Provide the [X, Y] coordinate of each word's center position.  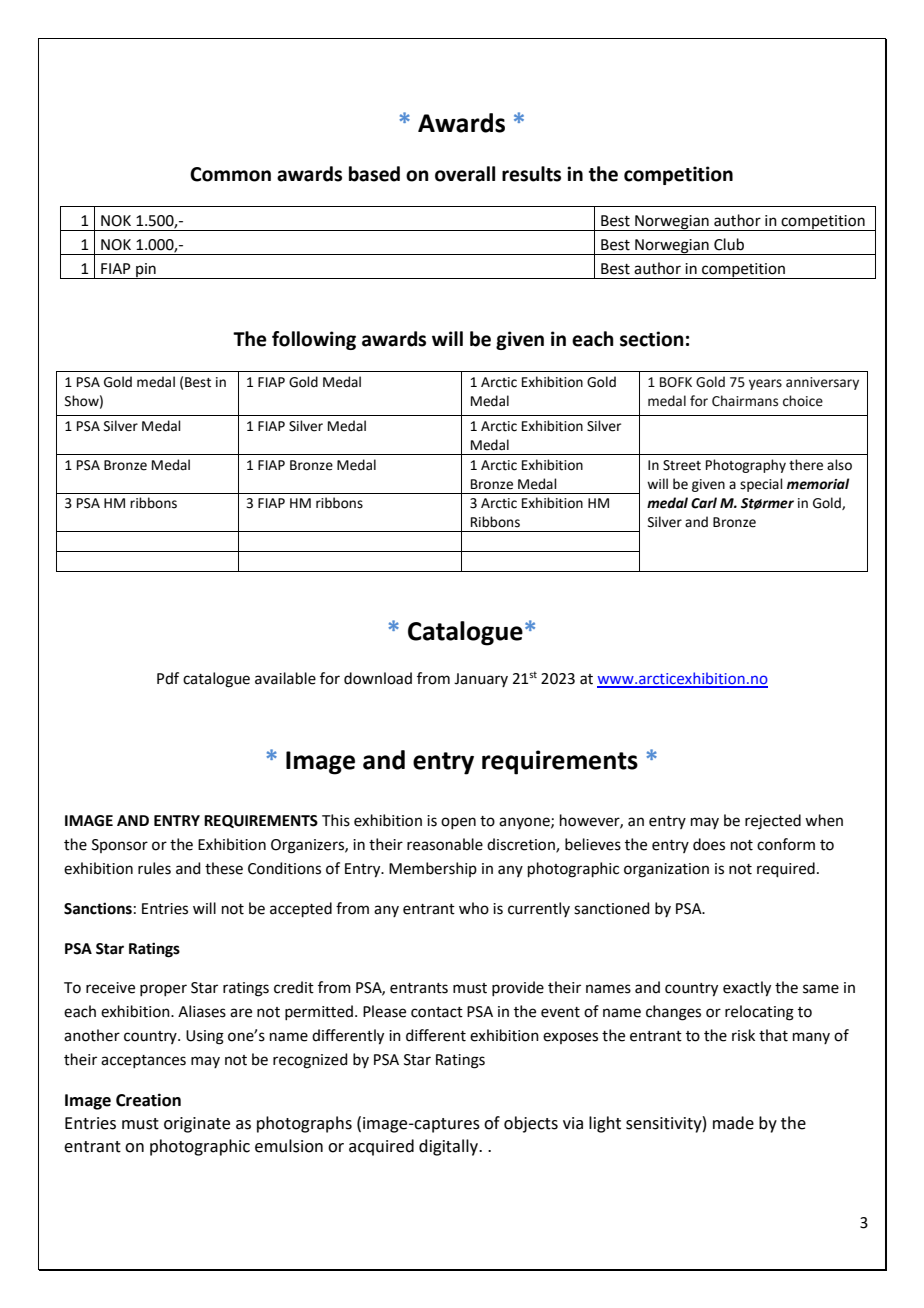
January [481, 680]
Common [230, 174]
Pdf [168, 678]
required [786, 869]
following [314, 340]
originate [197, 1125]
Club [729, 244]
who [474, 908]
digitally [449, 1147]
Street [682, 465]
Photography [746, 466]
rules [154, 868]
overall [465, 174]
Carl [704, 503]
